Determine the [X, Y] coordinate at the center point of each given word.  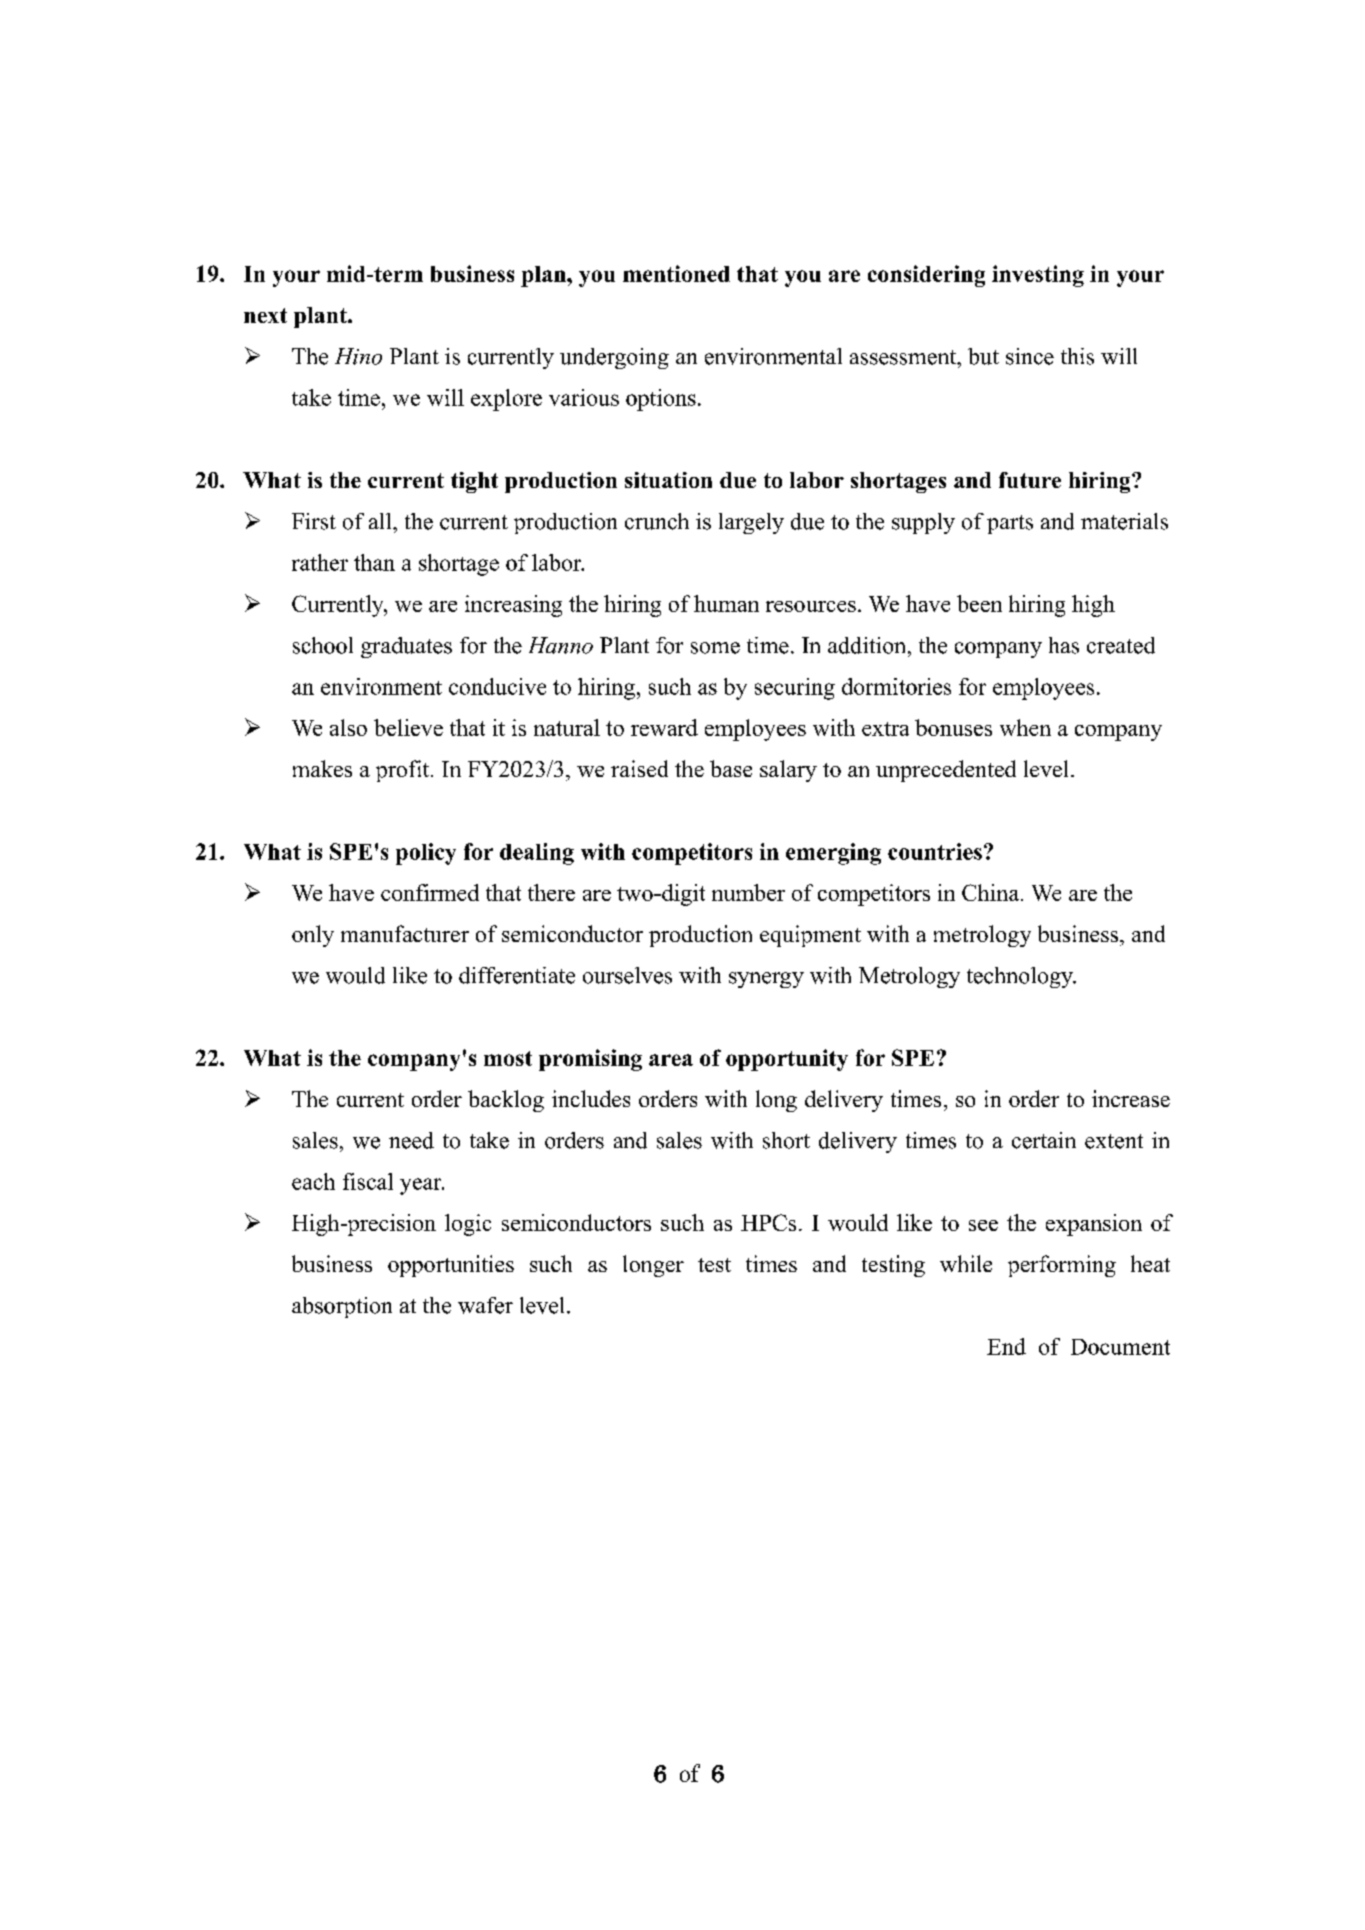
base [731, 768]
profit [404, 771]
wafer [485, 1305]
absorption [342, 1307]
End [1006, 1346]
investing [1038, 276]
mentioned [676, 273]
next [265, 315]
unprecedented [946, 771]
